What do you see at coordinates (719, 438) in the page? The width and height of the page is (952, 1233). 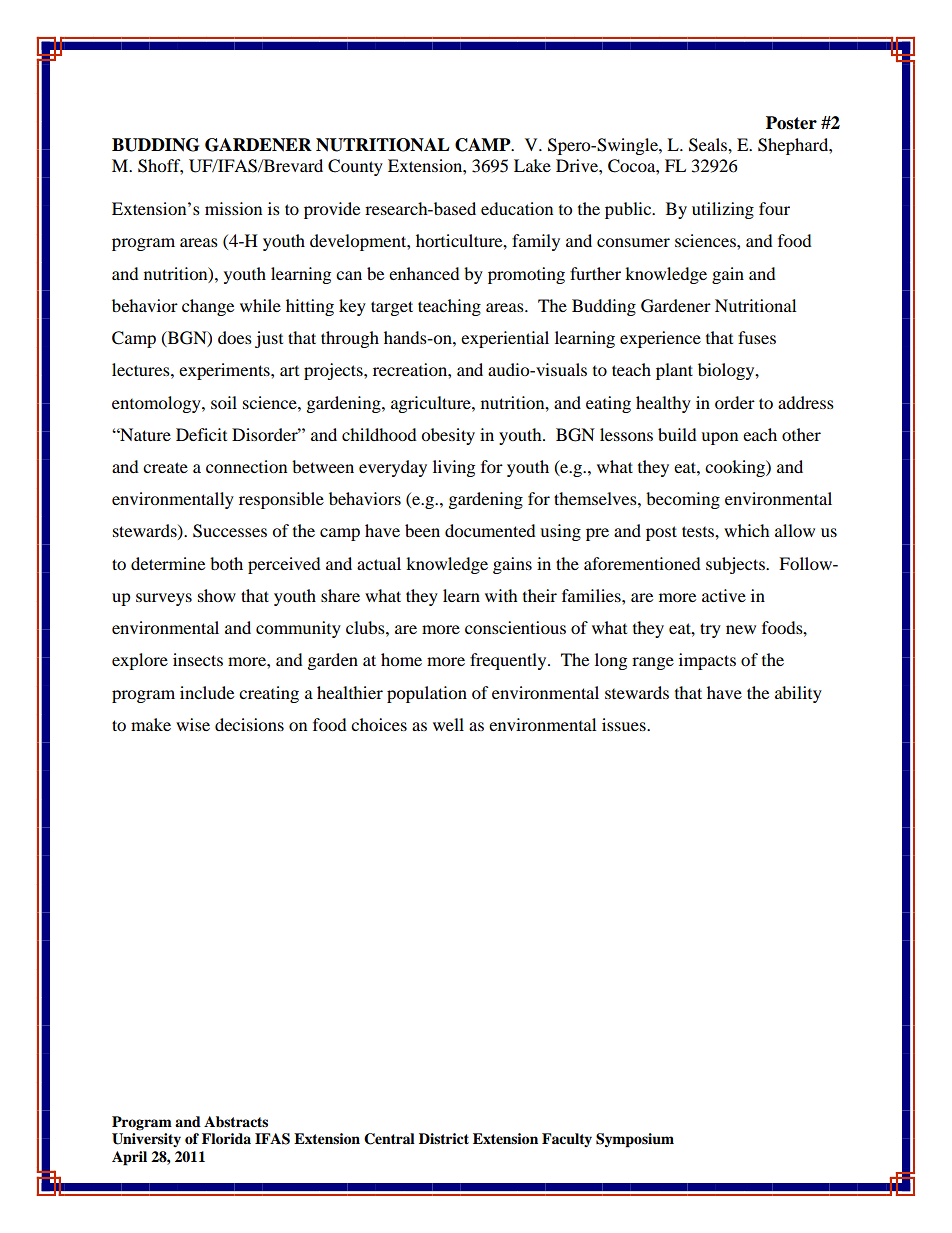 I see `upon` at bounding box center [719, 438].
